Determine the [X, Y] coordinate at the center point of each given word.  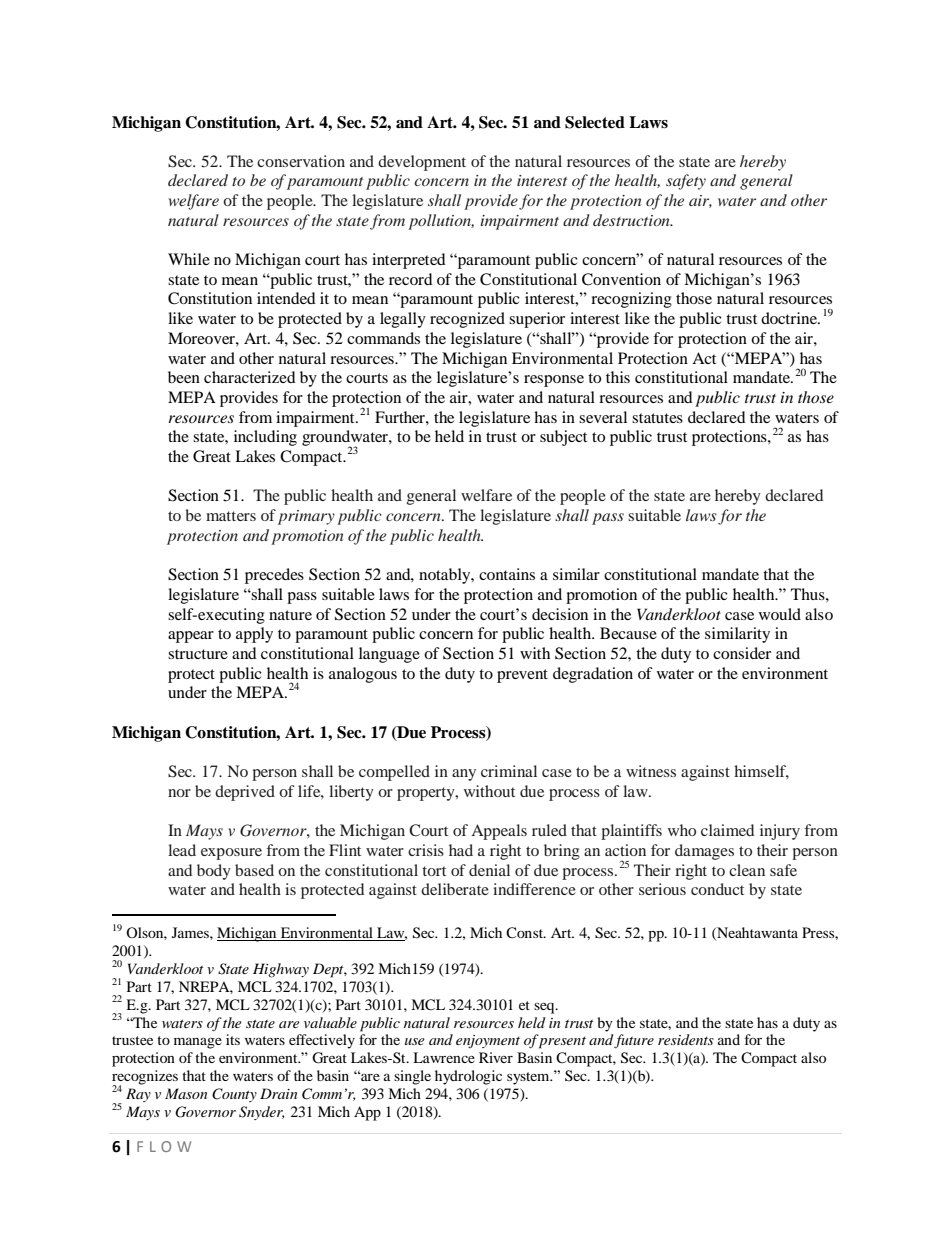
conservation [301, 161]
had [461, 850]
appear [191, 637]
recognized [467, 320]
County [234, 1095]
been [184, 377]
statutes [657, 418]
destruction [632, 220]
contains [507, 574]
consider [742, 653]
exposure [231, 854]
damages [704, 852]
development [422, 163]
